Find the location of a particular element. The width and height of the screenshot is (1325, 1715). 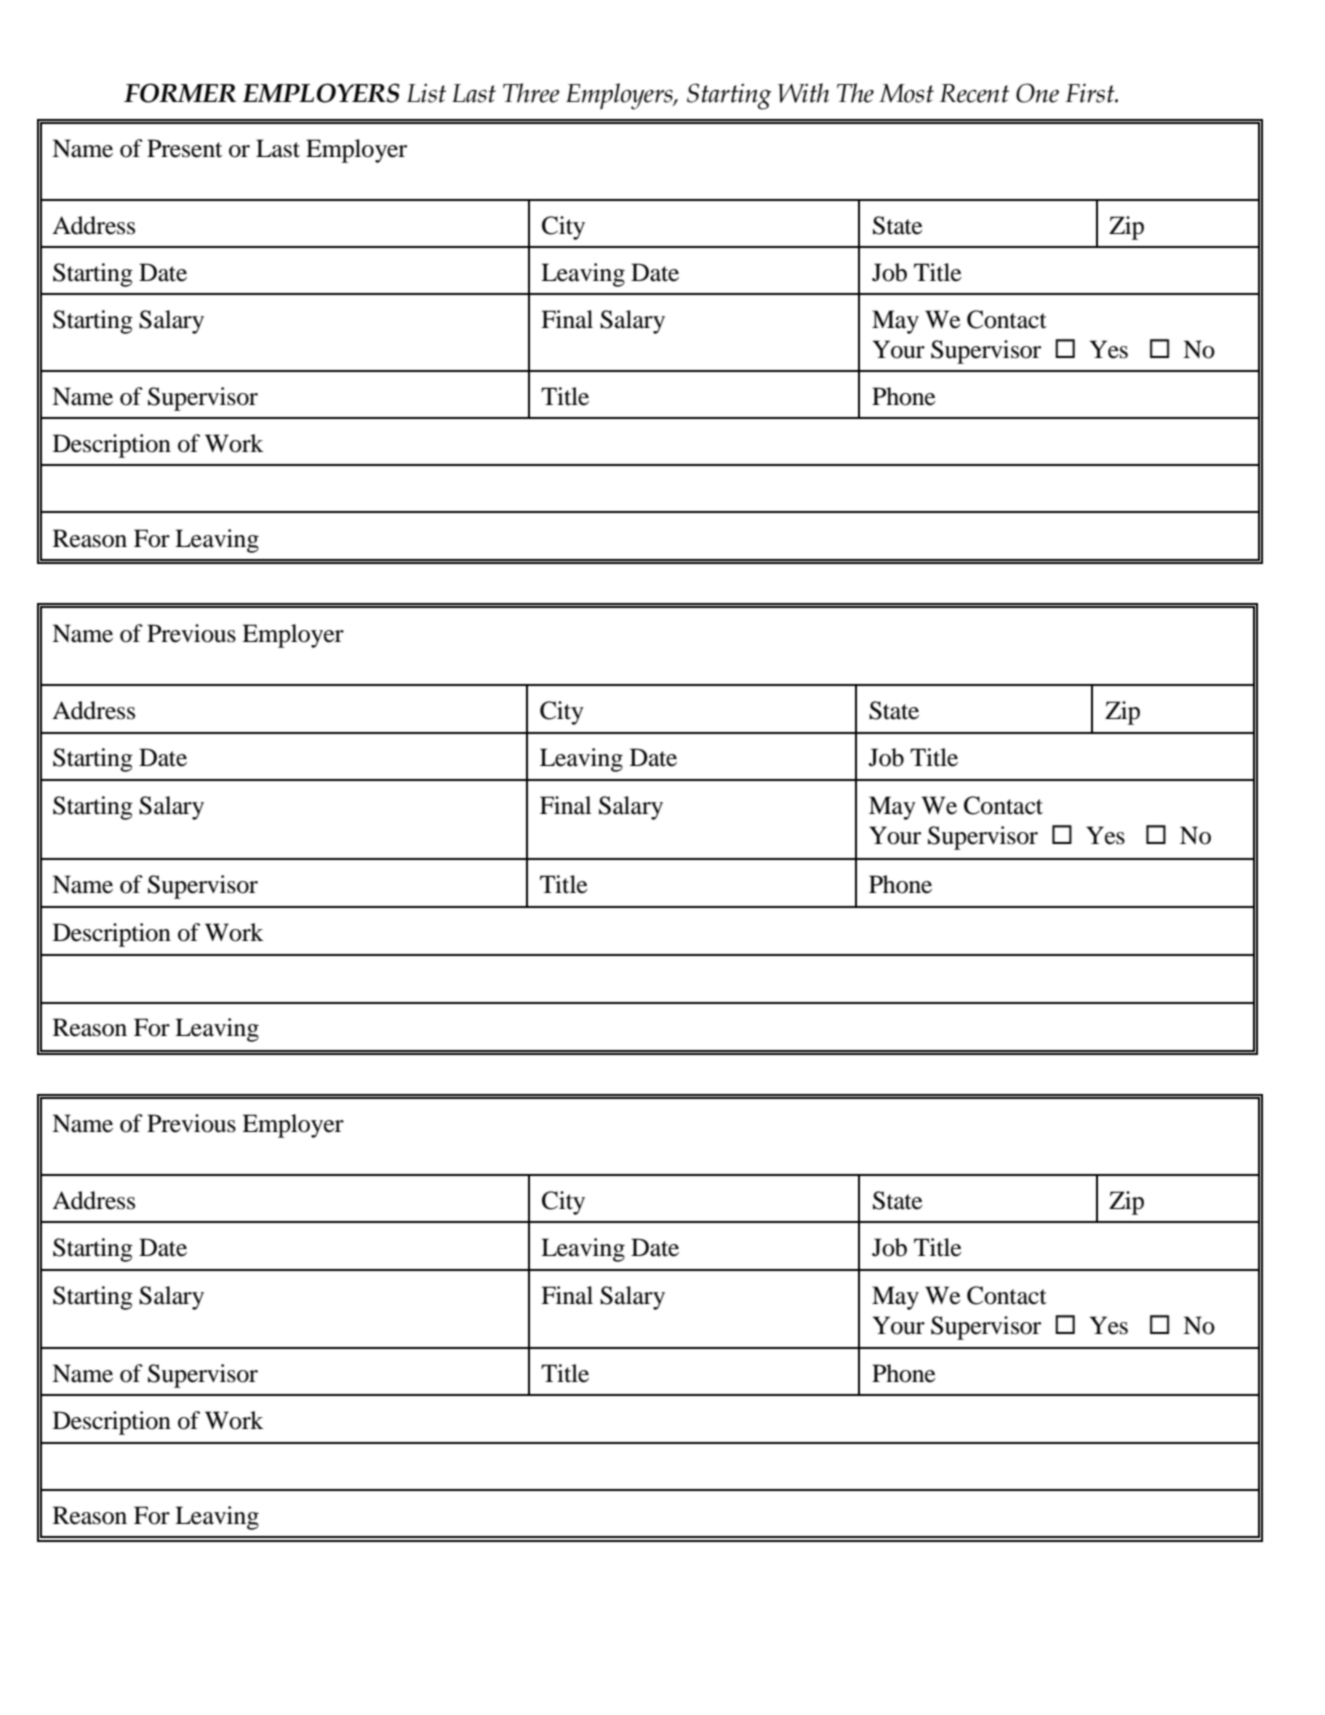

The is located at coordinates (855, 93).
